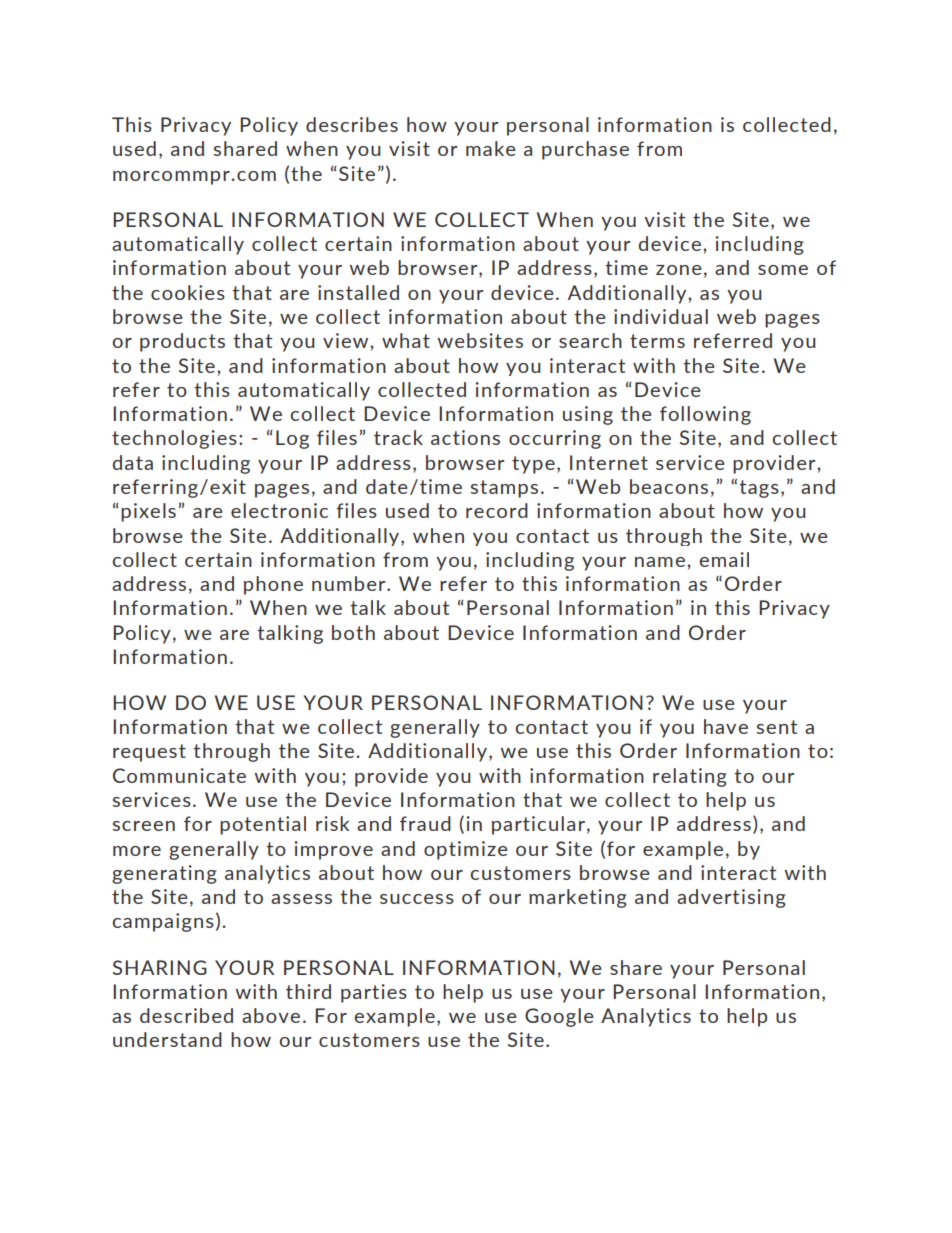  Describe the element at coordinates (657, 341) in the page. I see `terms` at that location.
